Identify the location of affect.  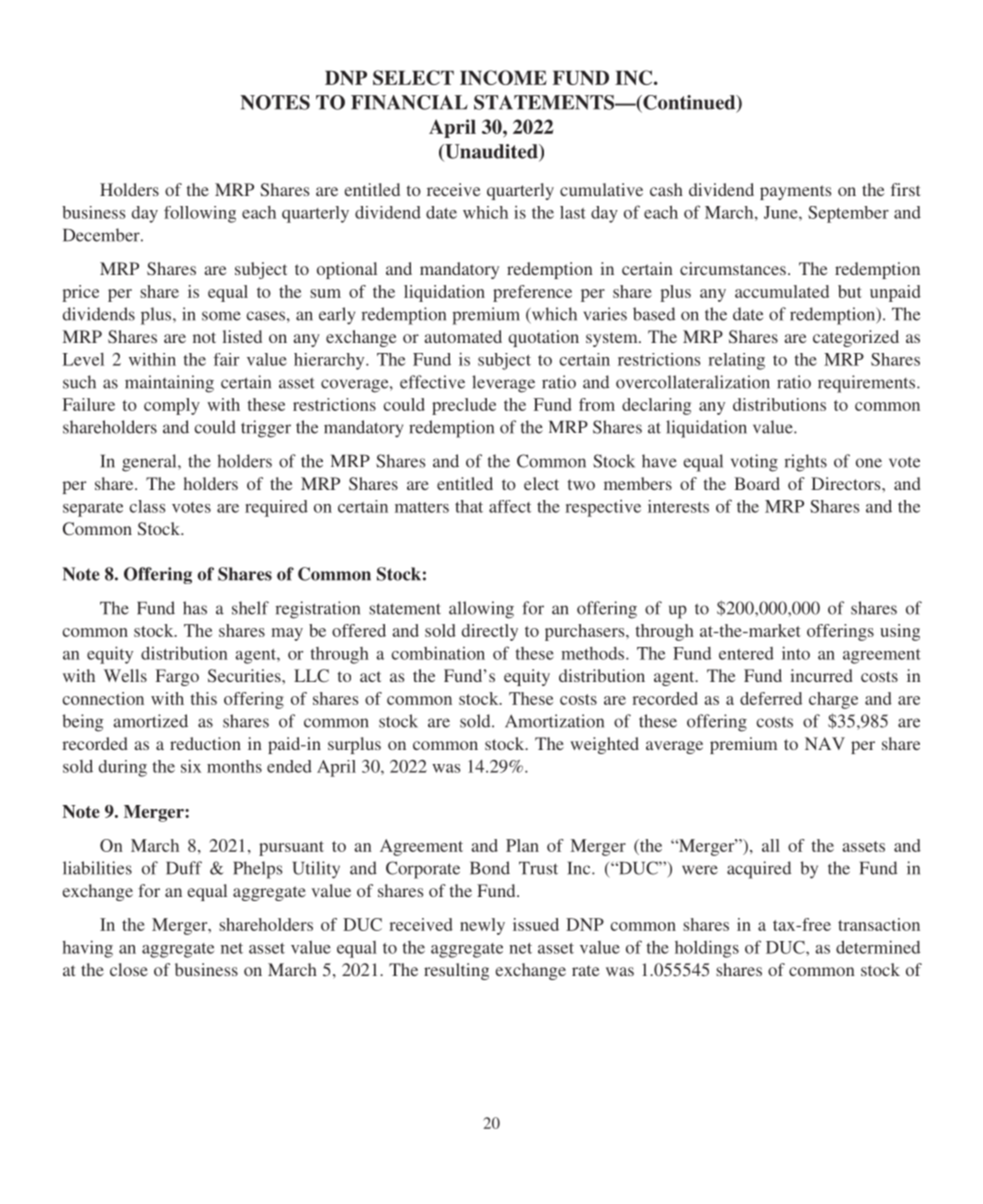
(510, 506).
